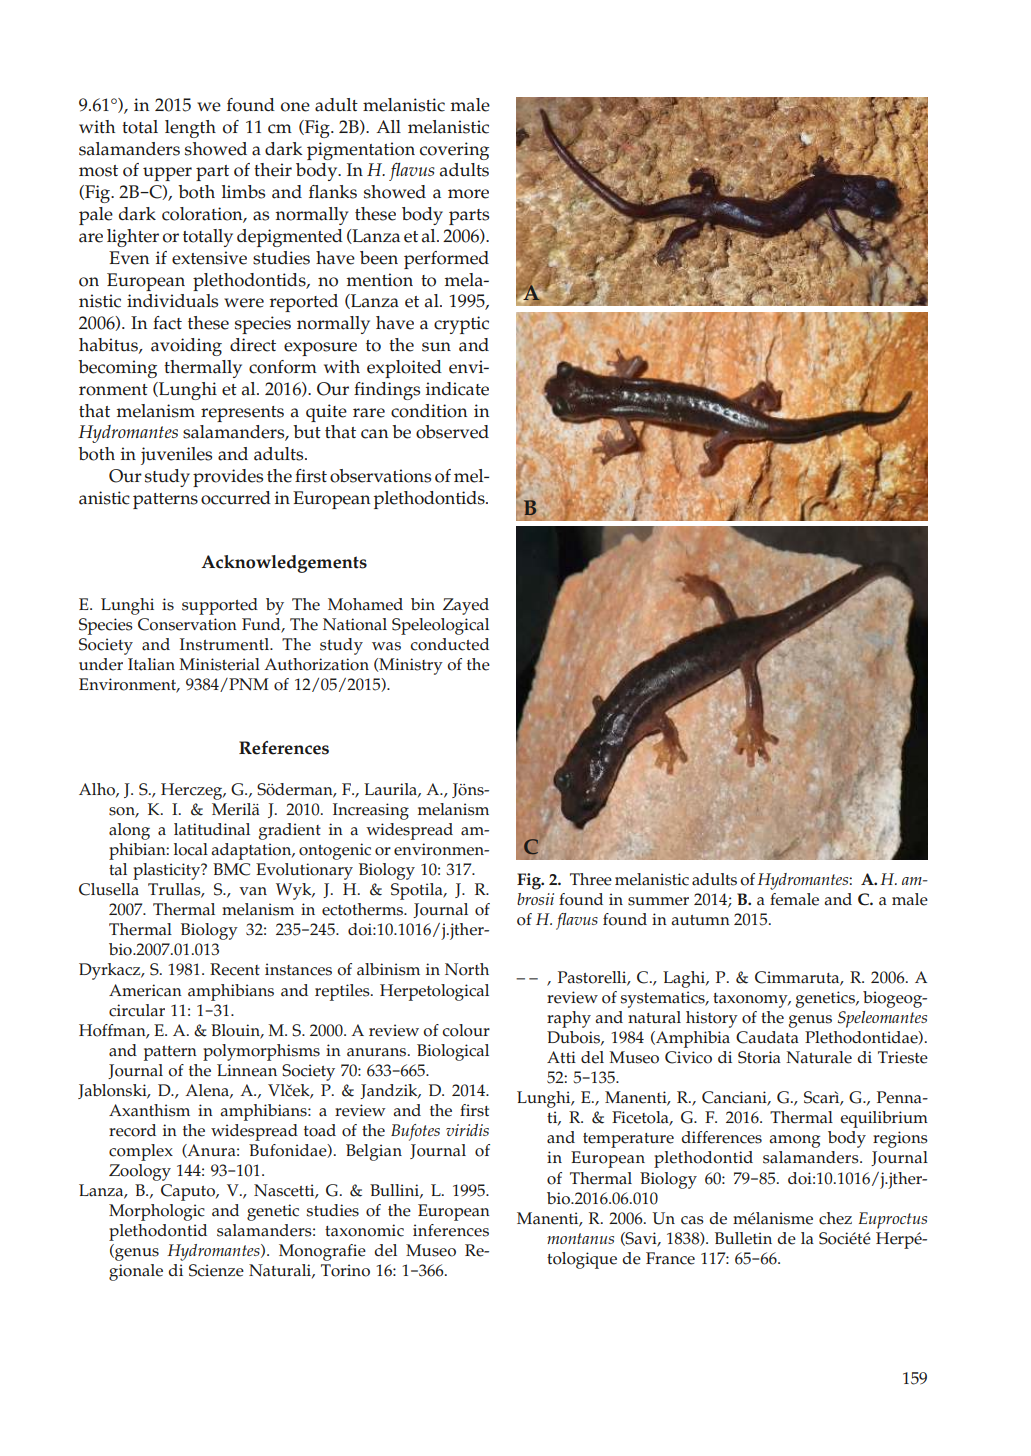 The width and height of the screenshot is (1031, 1456). I want to click on indicate, so click(457, 389).
